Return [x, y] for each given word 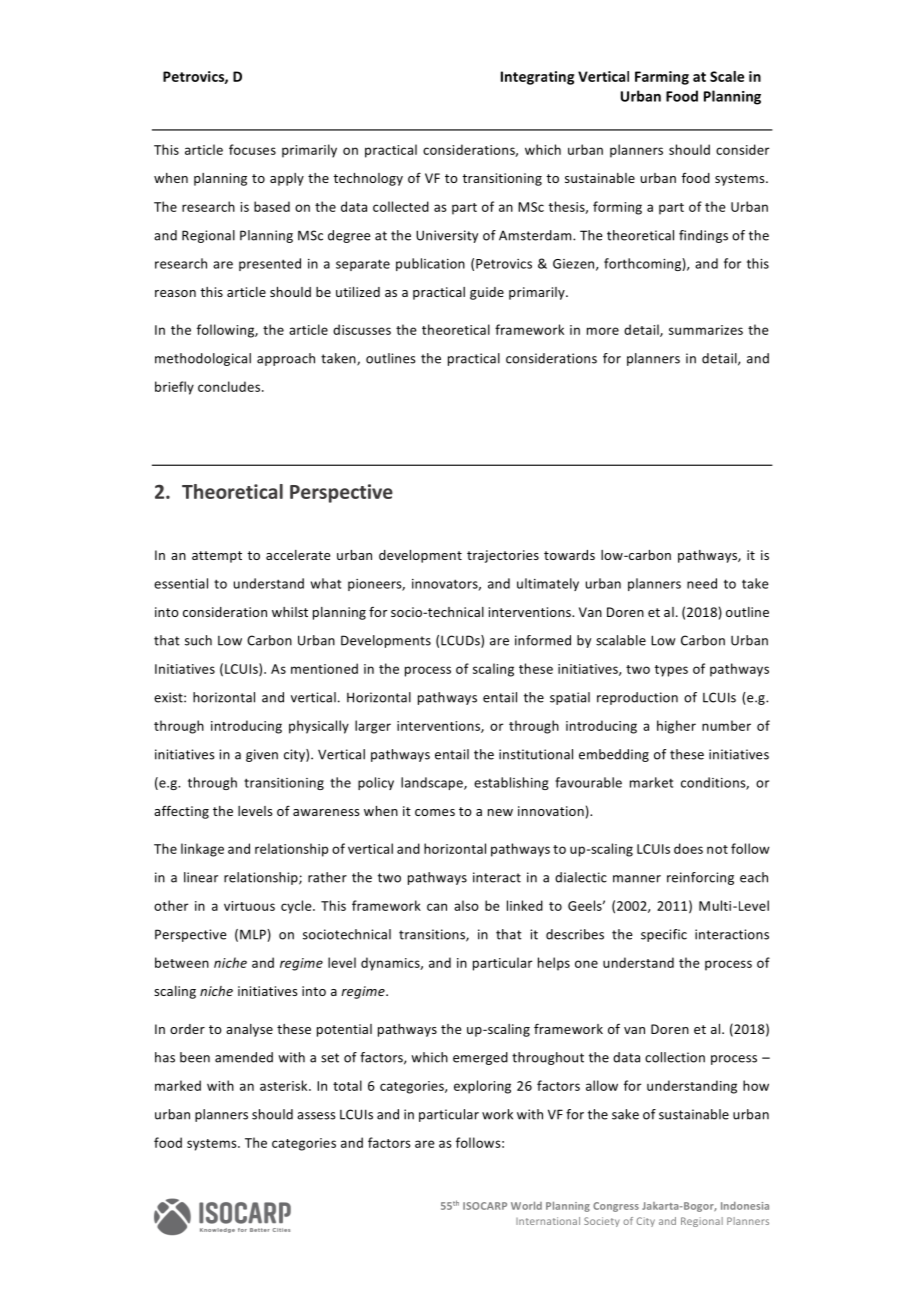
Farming [662, 78]
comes [435, 812]
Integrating [537, 78]
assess [316, 1116]
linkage [202, 850]
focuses [252, 149]
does [688, 848]
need [702, 583]
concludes [230, 386]
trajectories [503, 556]
